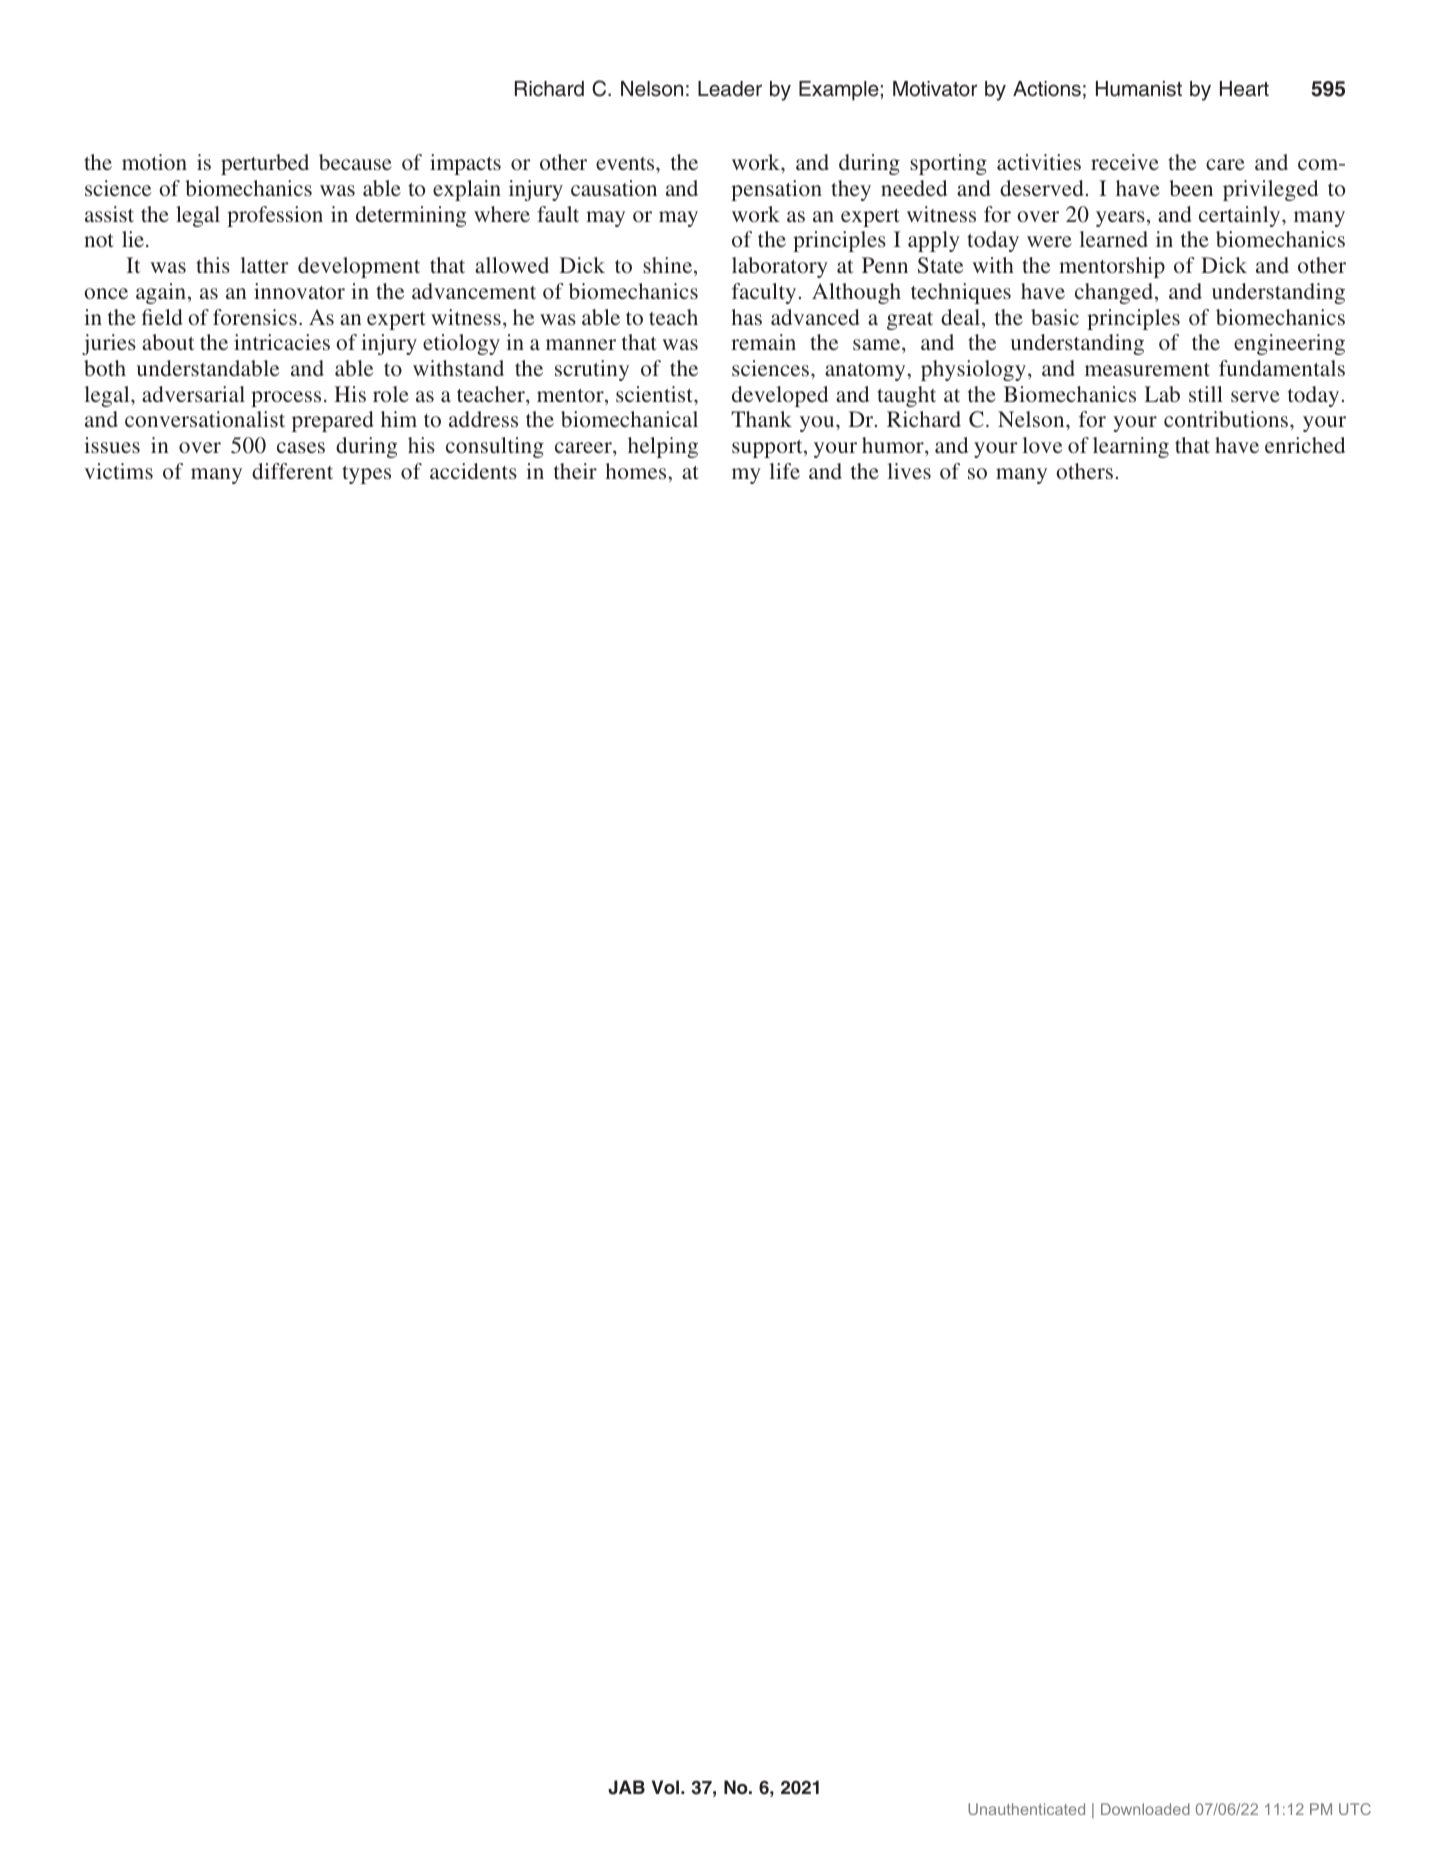 This screenshot has width=1430, height=1851. Describe the element at coordinates (1355, 1809) in the screenshot. I see `UTC` at that location.
